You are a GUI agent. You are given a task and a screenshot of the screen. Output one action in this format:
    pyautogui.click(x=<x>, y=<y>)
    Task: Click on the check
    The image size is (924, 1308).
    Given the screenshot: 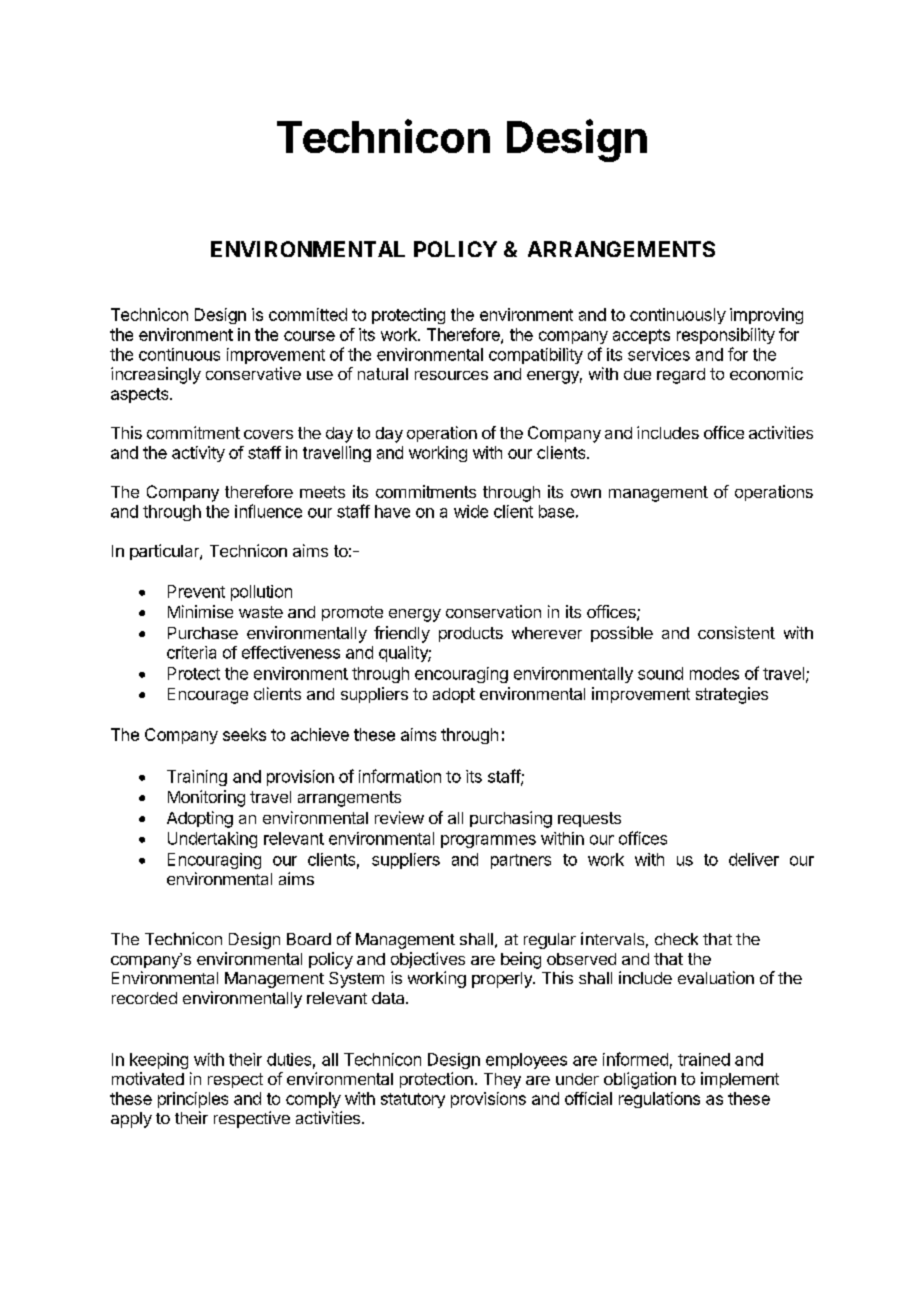 What is the action you would take?
    pyautogui.click(x=676, y=939)
